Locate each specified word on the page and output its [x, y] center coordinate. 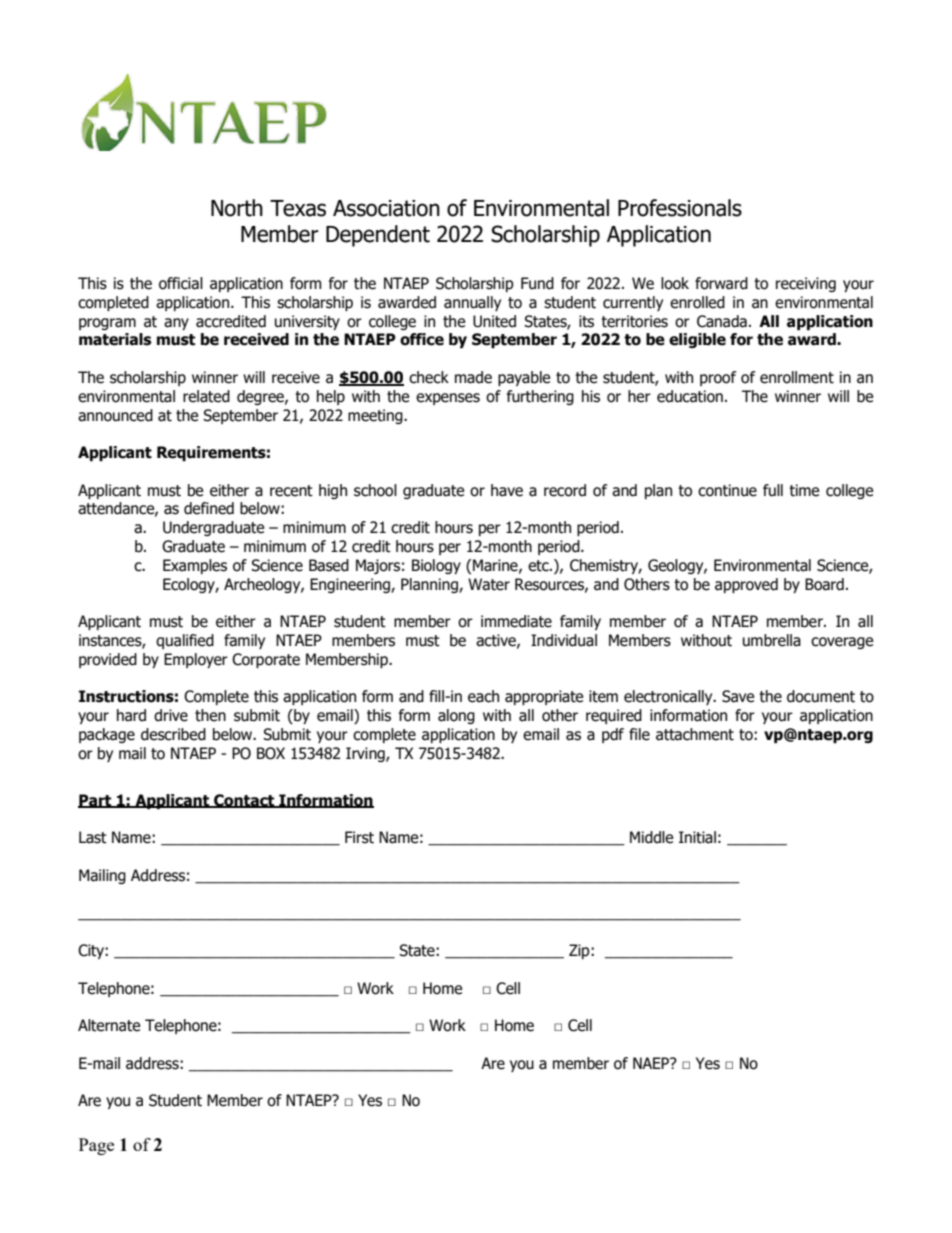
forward [721, 283]
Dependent [378, 236]
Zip [580, 951]
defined [209, 508]
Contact [244, 801]
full [773, 490]
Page [96, 1146]
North [237, 208]
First [359, 837]
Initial [697, 837]
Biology [436, 566]
